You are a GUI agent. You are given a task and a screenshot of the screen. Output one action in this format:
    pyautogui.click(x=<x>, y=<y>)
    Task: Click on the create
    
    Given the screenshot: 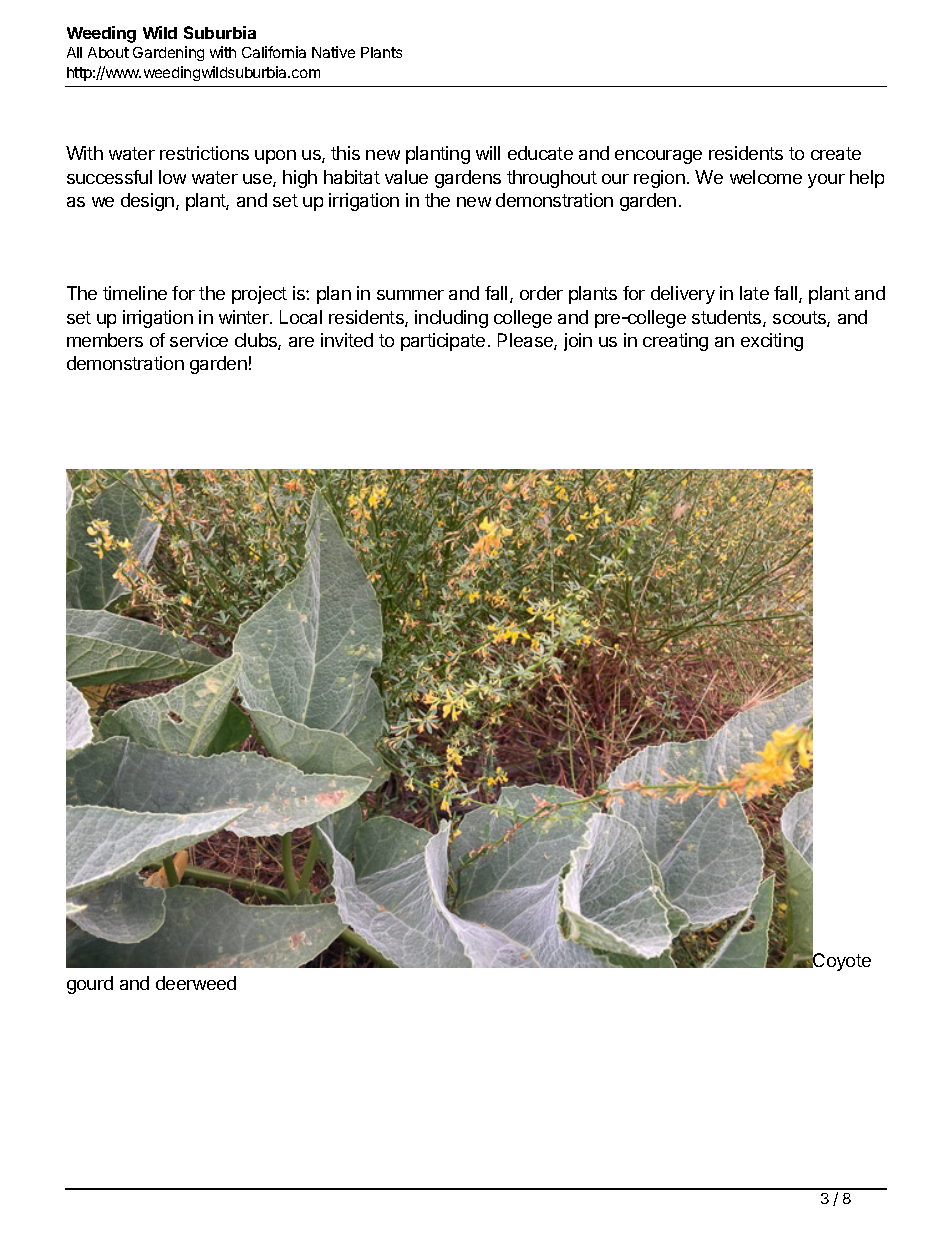 What is the action you would take?
    pyautogui.click(x=836, y=153)
